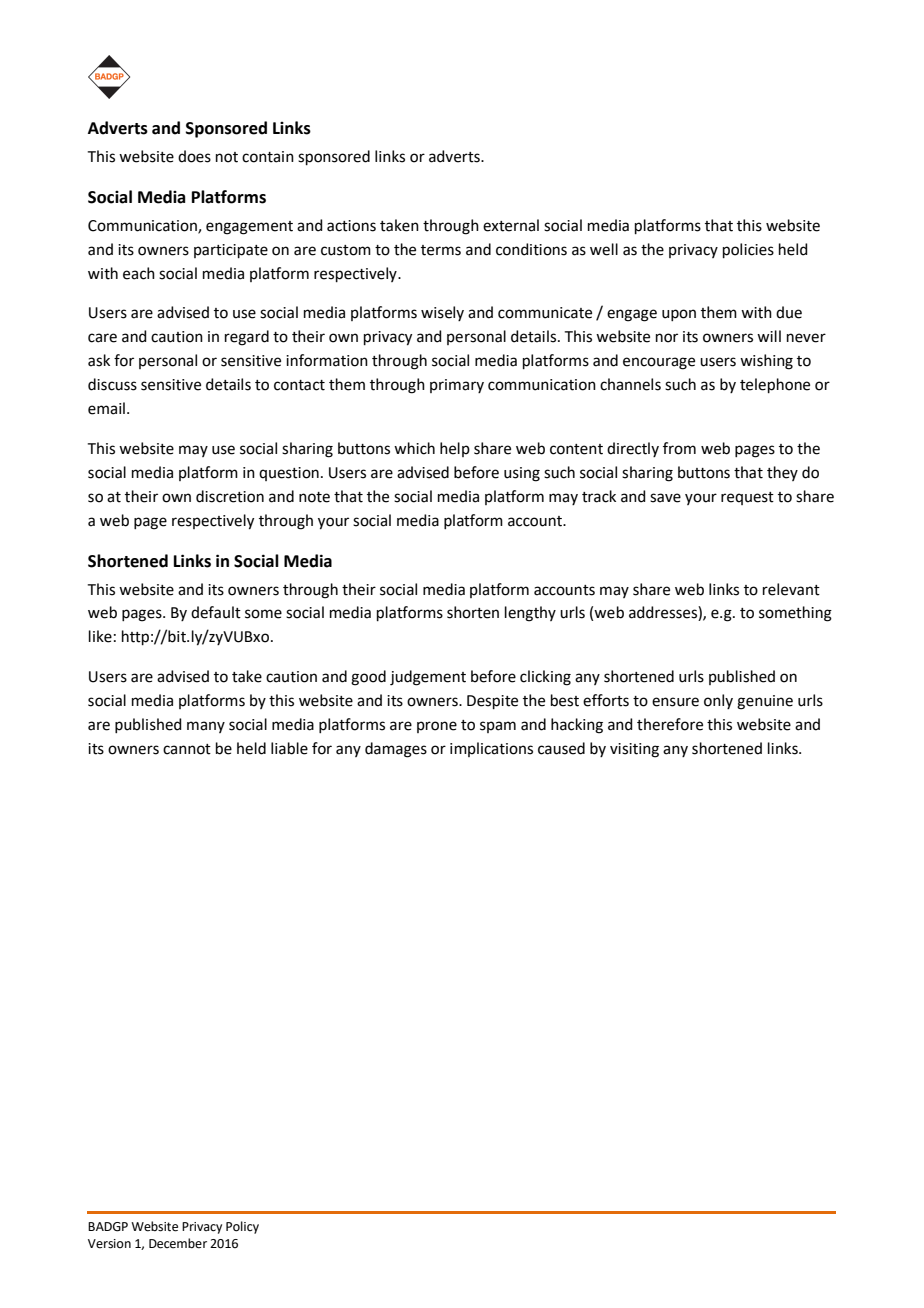  Describe the element at coordinates (428, 678) in the page. I see `judgement` at that location.
